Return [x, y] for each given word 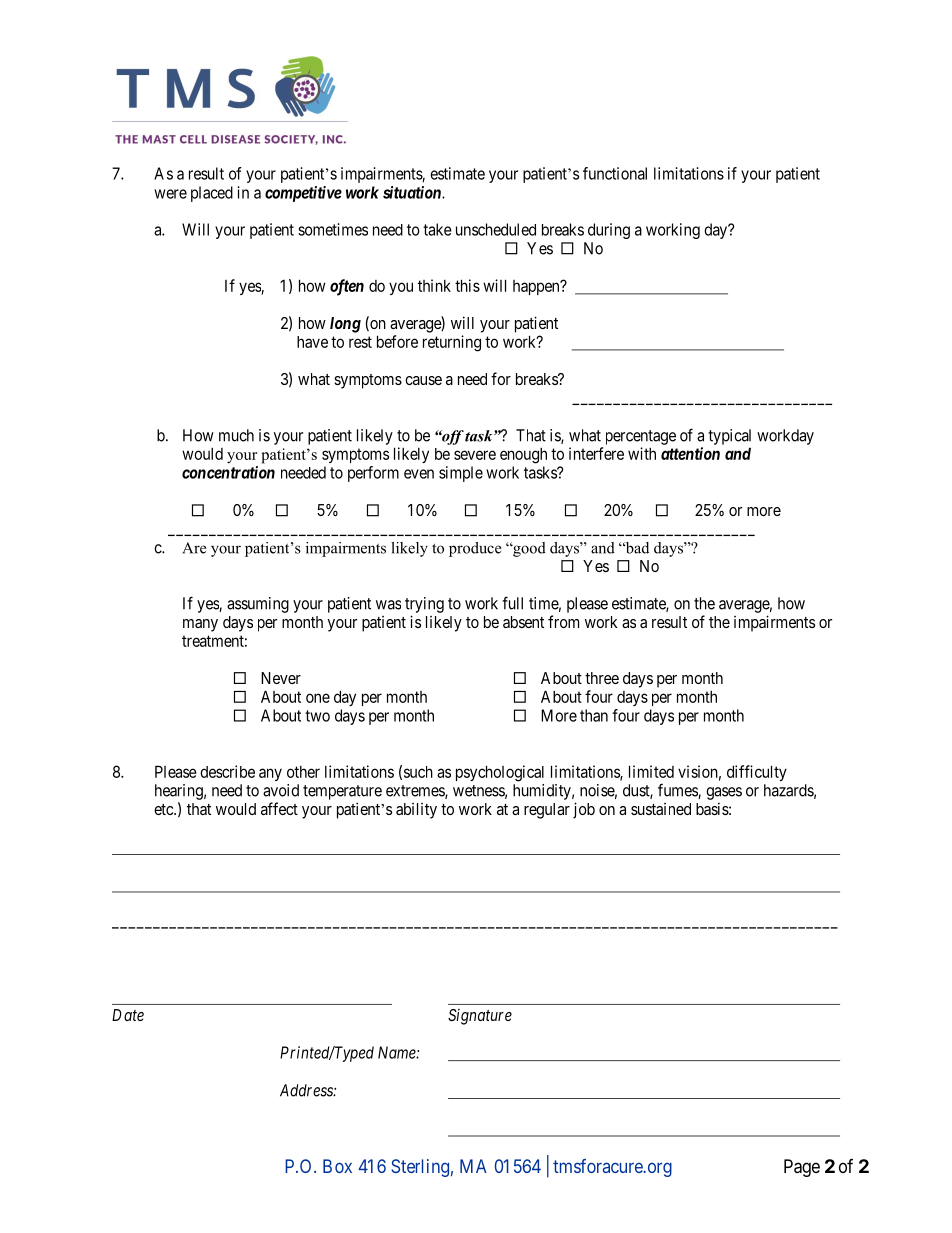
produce [475, 549]
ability [416, 811]
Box [337, 1166]
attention [690, 453]
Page [802, 1168]
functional [615, 173]
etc [164, 809]
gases [724, 793]
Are [194, 548]
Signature [480, 1017]
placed [212, 194]
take [437, 229]
